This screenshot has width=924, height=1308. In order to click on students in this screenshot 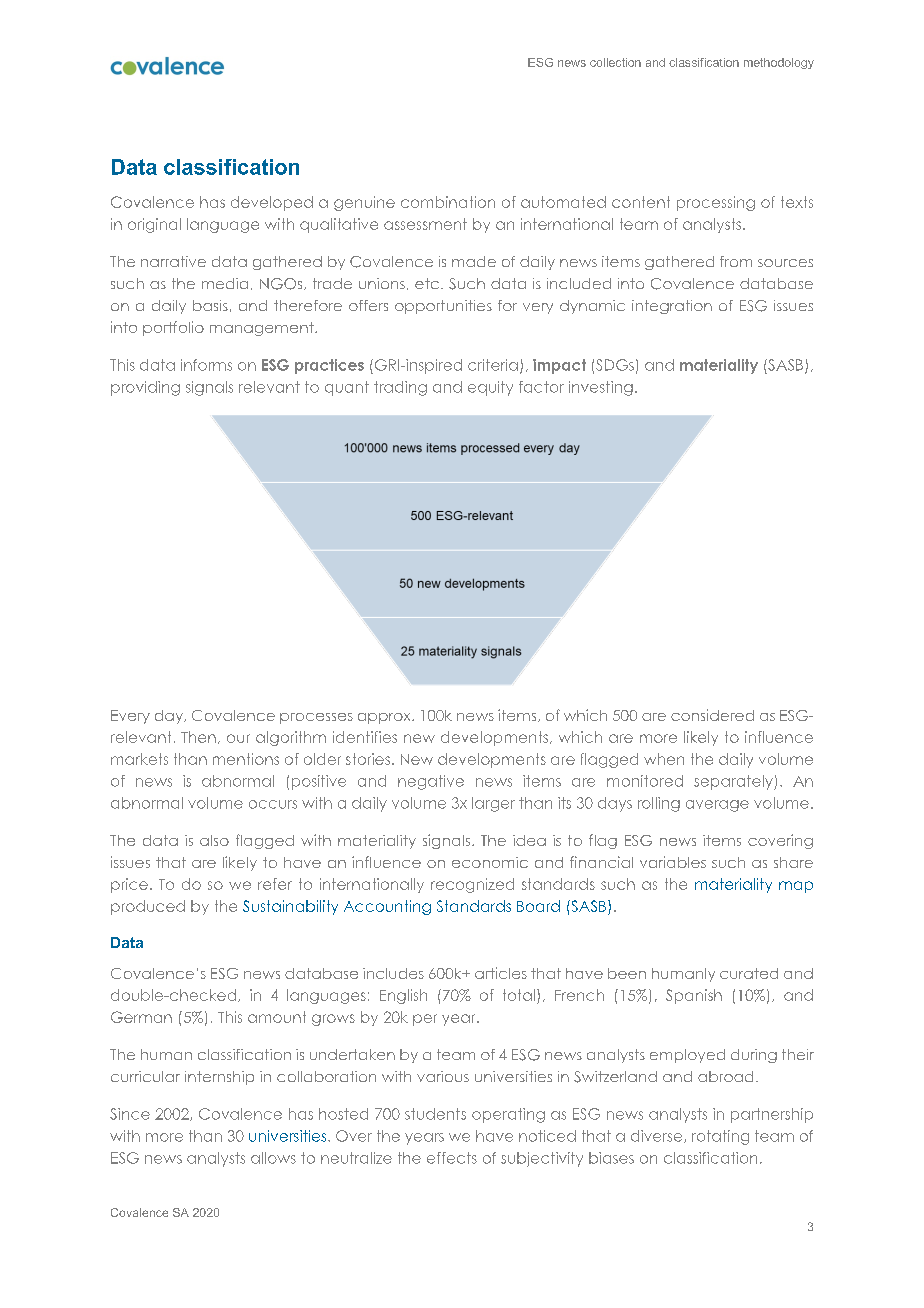, I will do `click(435, 1114)`.
